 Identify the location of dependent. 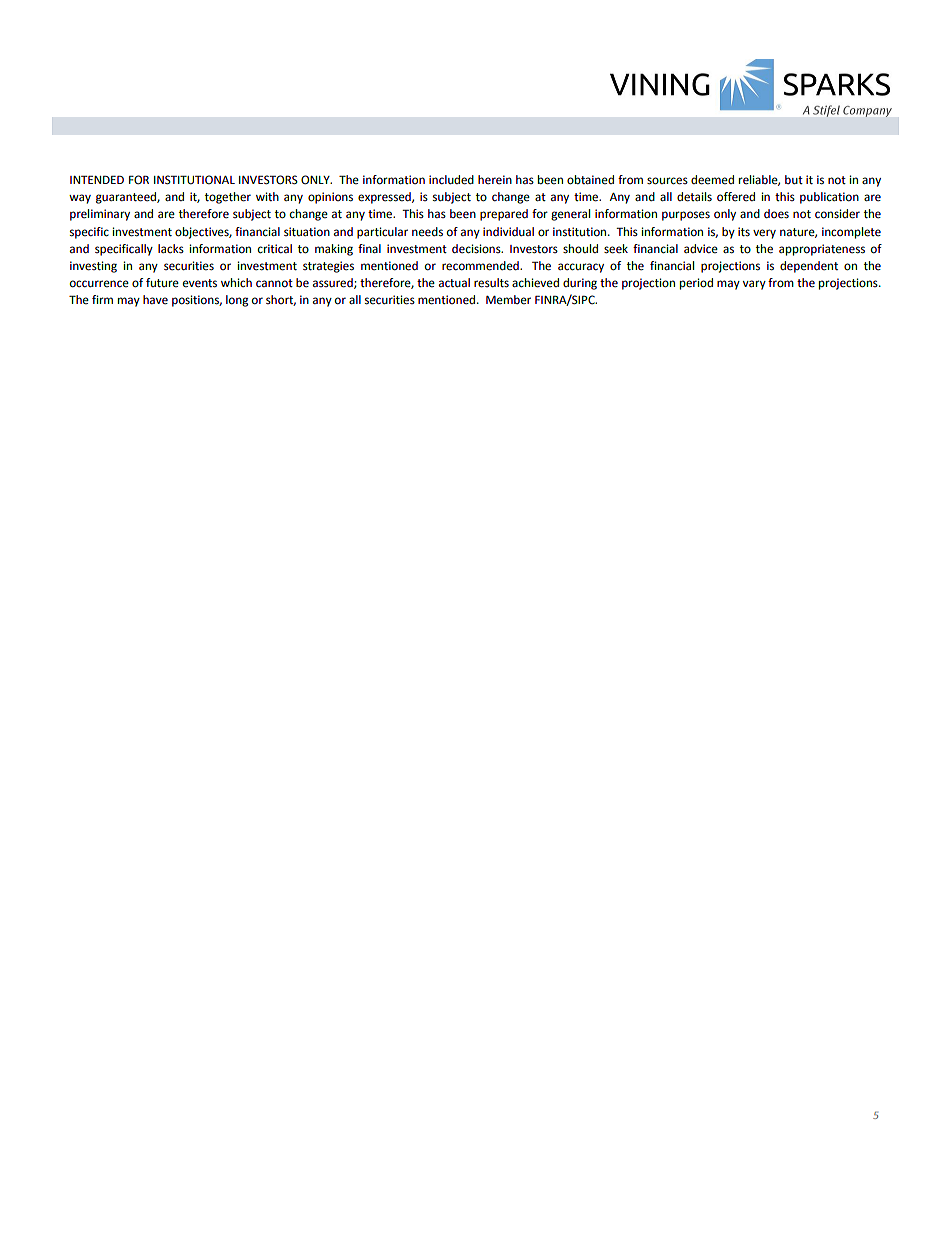
(809, 267).
